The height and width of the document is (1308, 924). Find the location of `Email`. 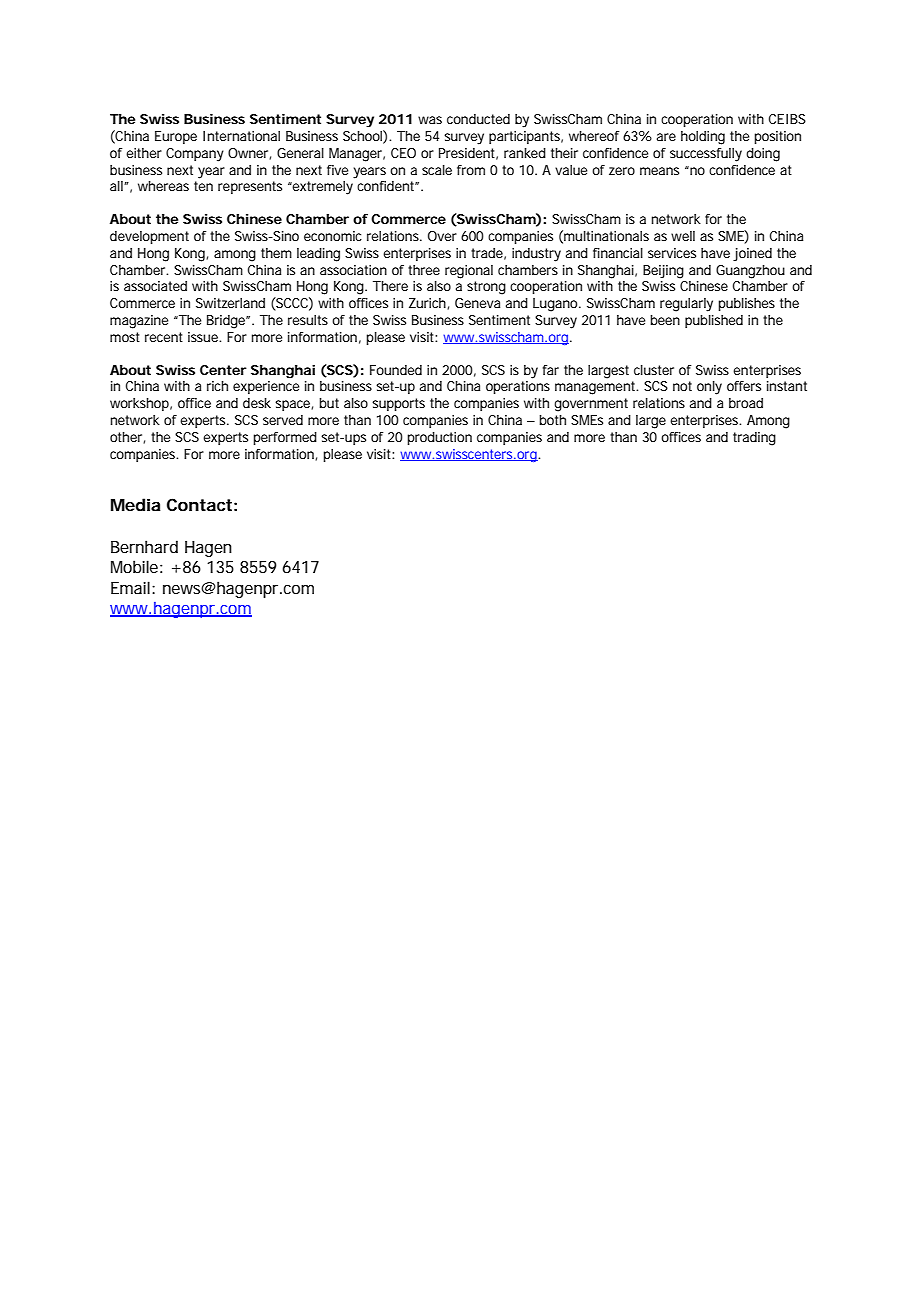

Email is located at coordinates (130, 587).
